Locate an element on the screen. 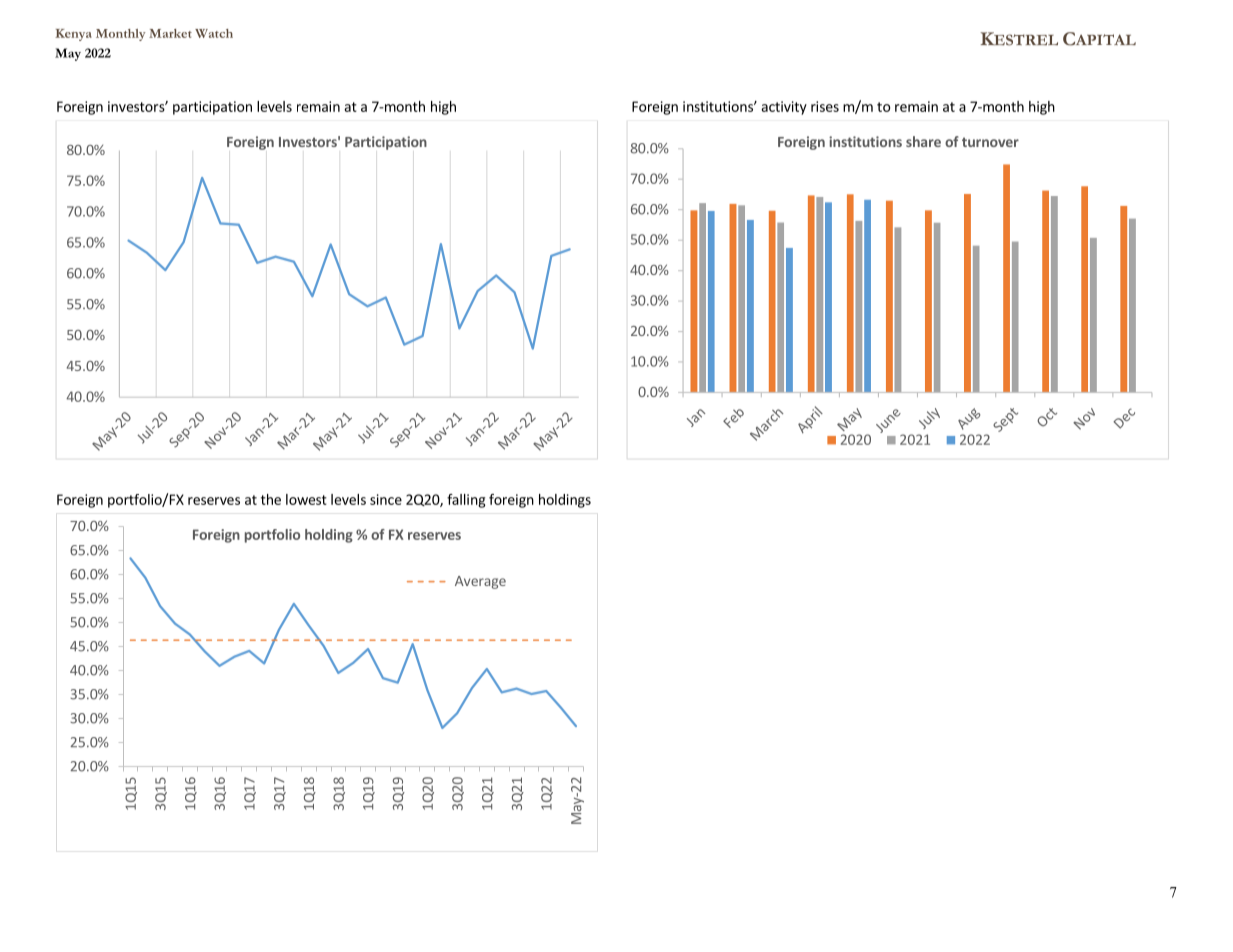 This screenshot has width=1233, height=952. Average is located at coordinates (480, 582).
